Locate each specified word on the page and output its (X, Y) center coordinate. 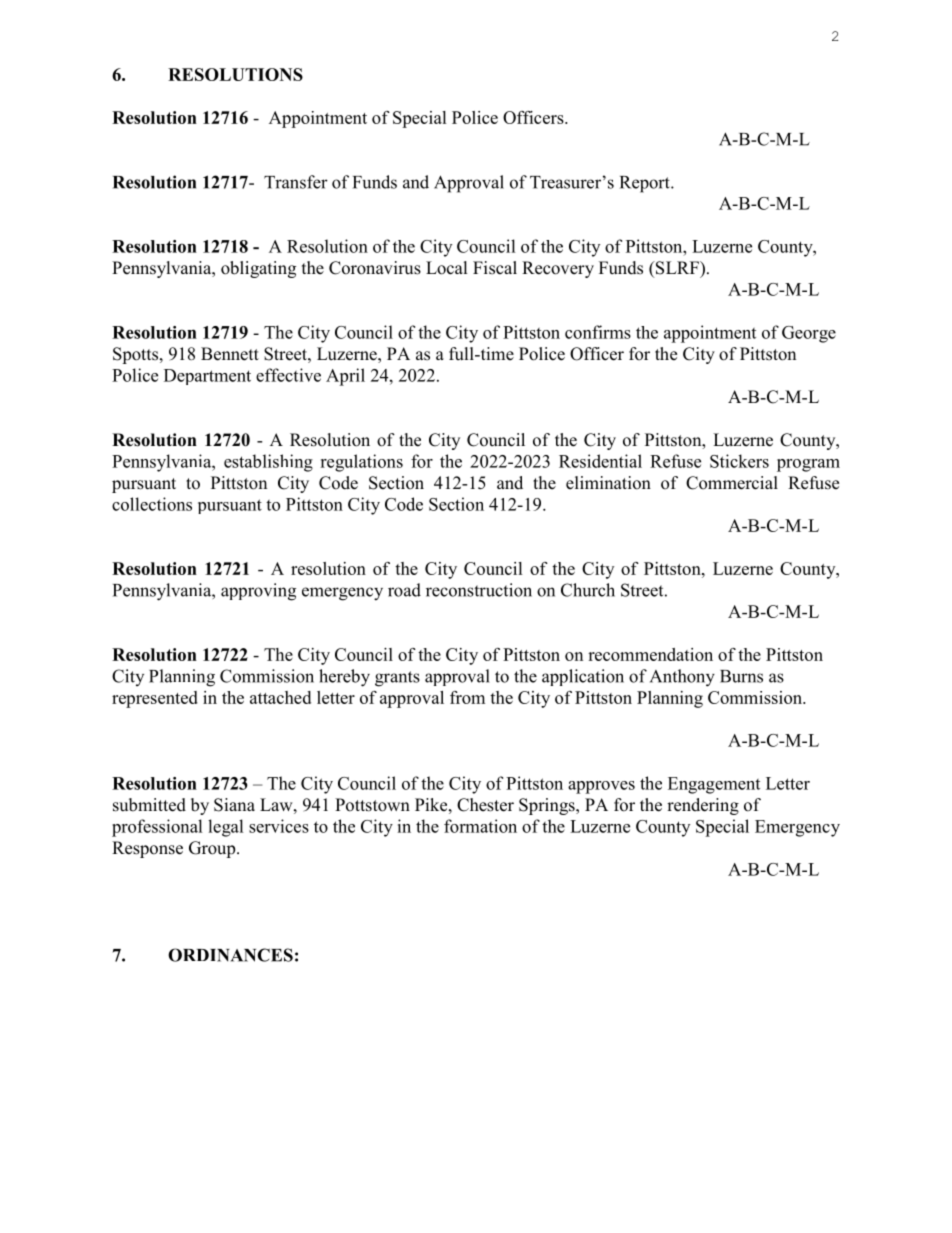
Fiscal (495, 268)
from (467, 697)
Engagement (714, 785)
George (809, 334)
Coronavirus (375, 268)
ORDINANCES (230, 955)
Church (588, 590)
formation (480, 826)
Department (207, 377)
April (345, 377)
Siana (234, 805)
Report (646, 184)
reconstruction (479, 590)
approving (258, 592)
